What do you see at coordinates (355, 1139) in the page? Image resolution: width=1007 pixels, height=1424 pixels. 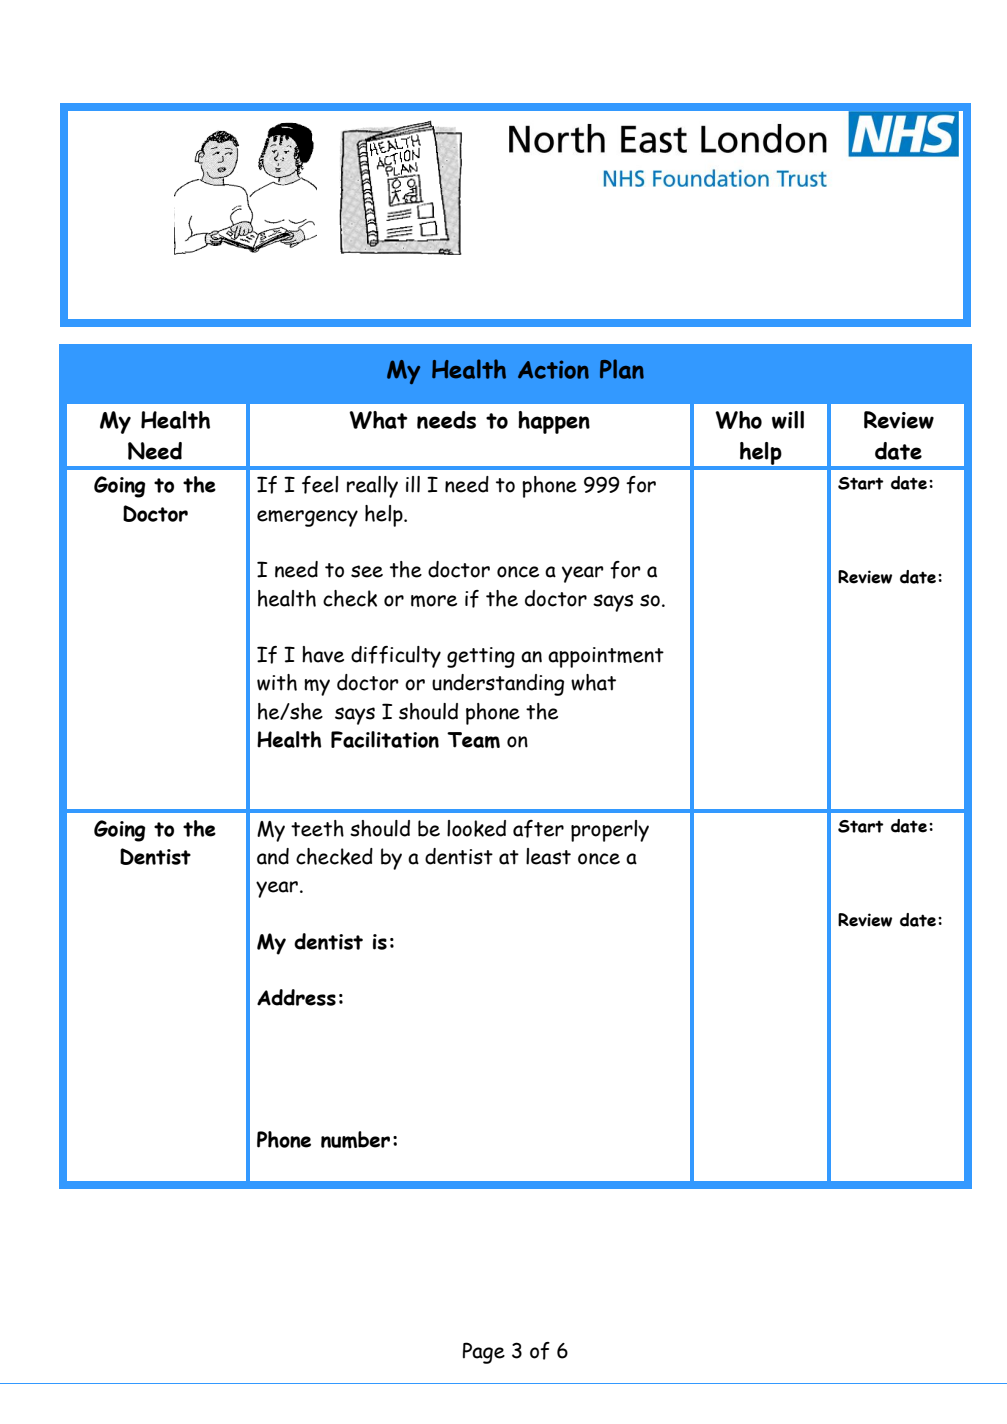 I see `number` at bounding box center [355, 1139].
